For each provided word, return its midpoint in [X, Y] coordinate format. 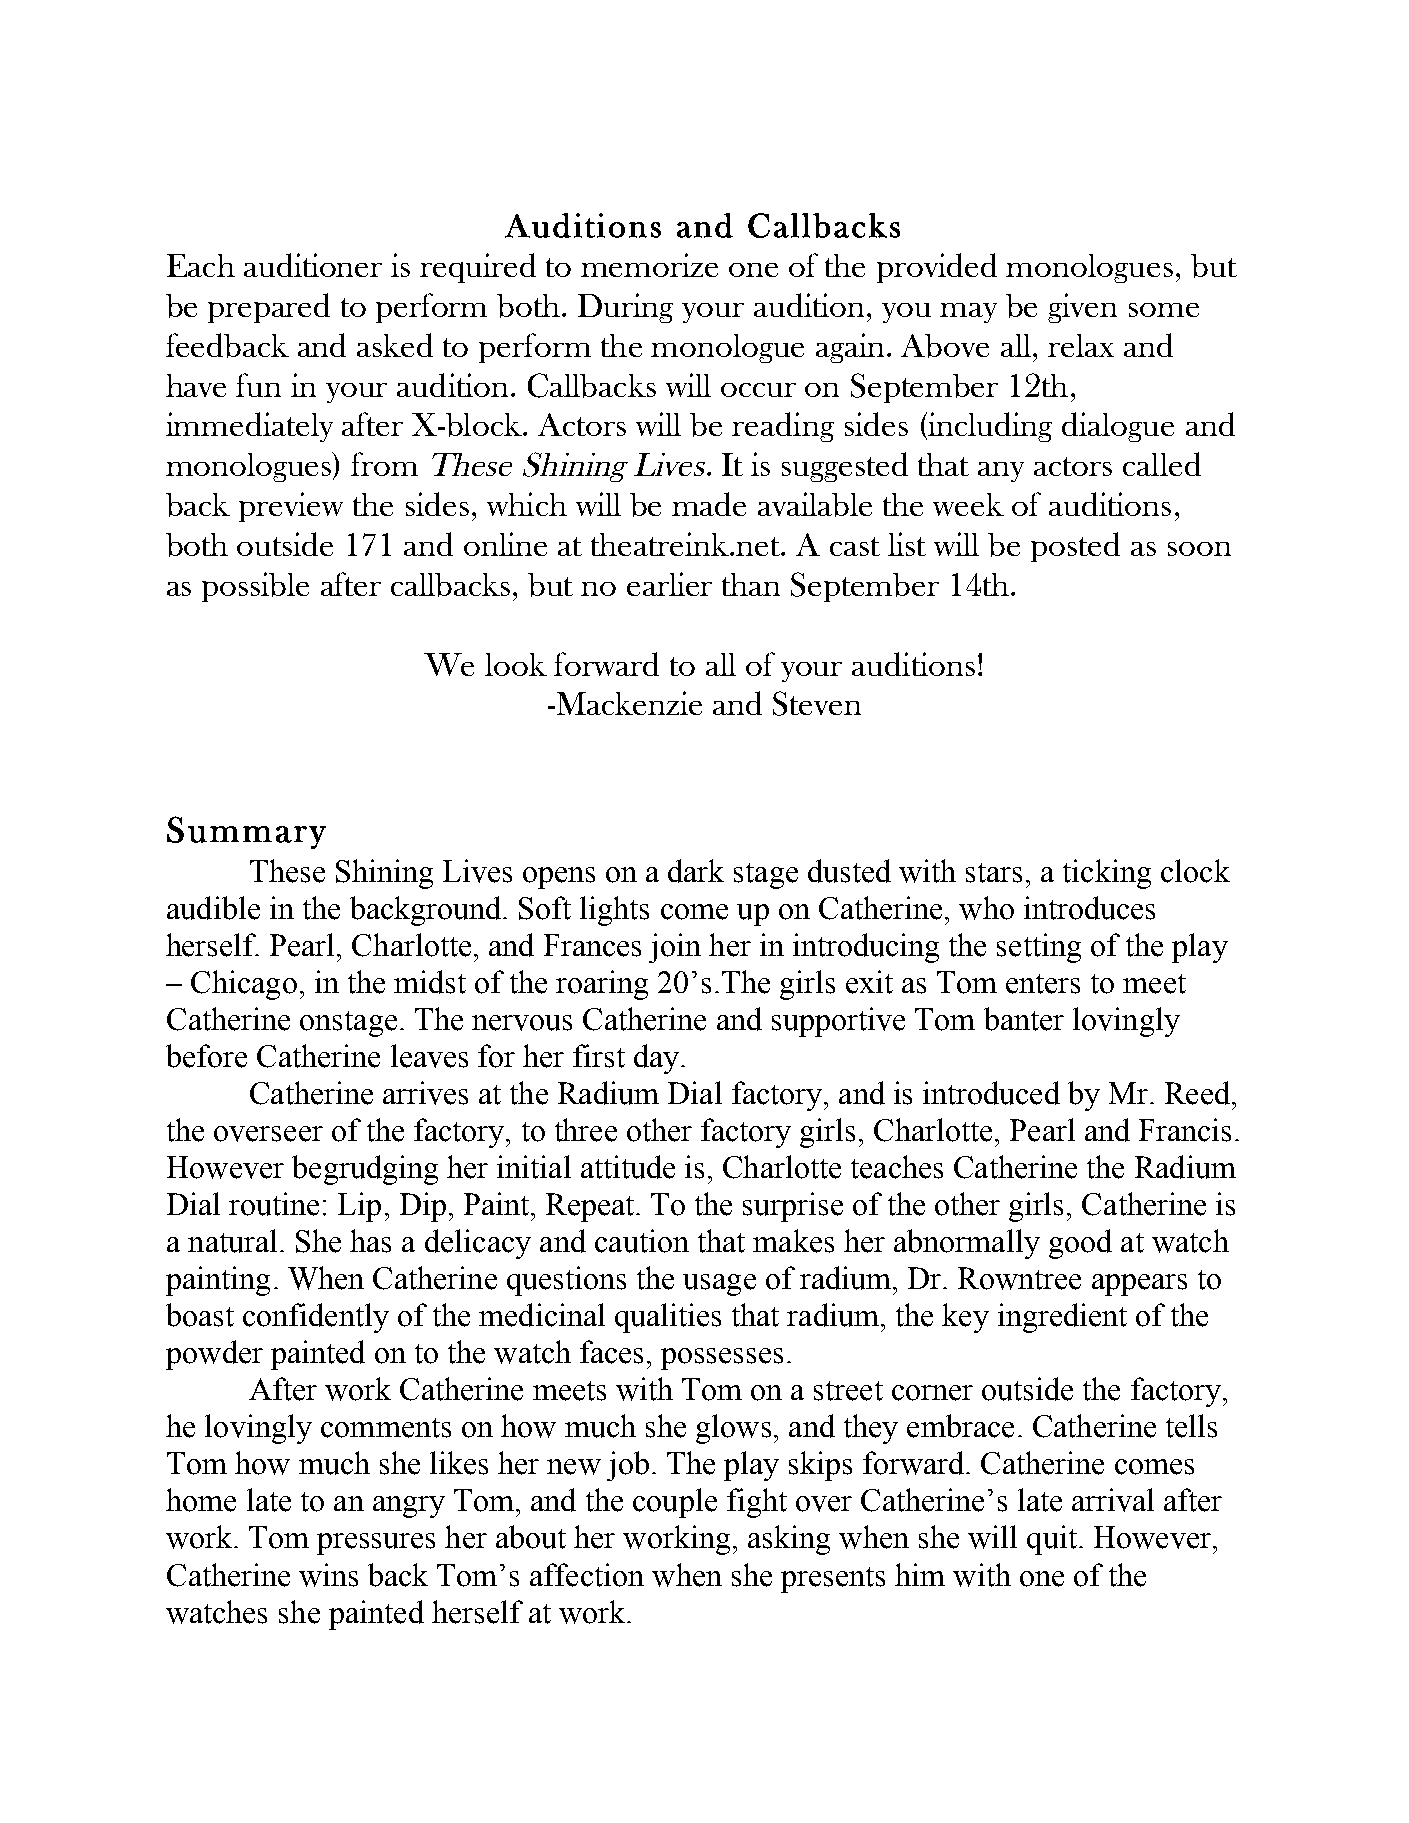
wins [328, 1575]
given [1082, 308]
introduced [991, 1093]
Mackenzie [628, 703]
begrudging [365, 1170]
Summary [246, 832]
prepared [269, 308]
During [625, 308]
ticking [1107, 874]
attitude [628, 1167]
